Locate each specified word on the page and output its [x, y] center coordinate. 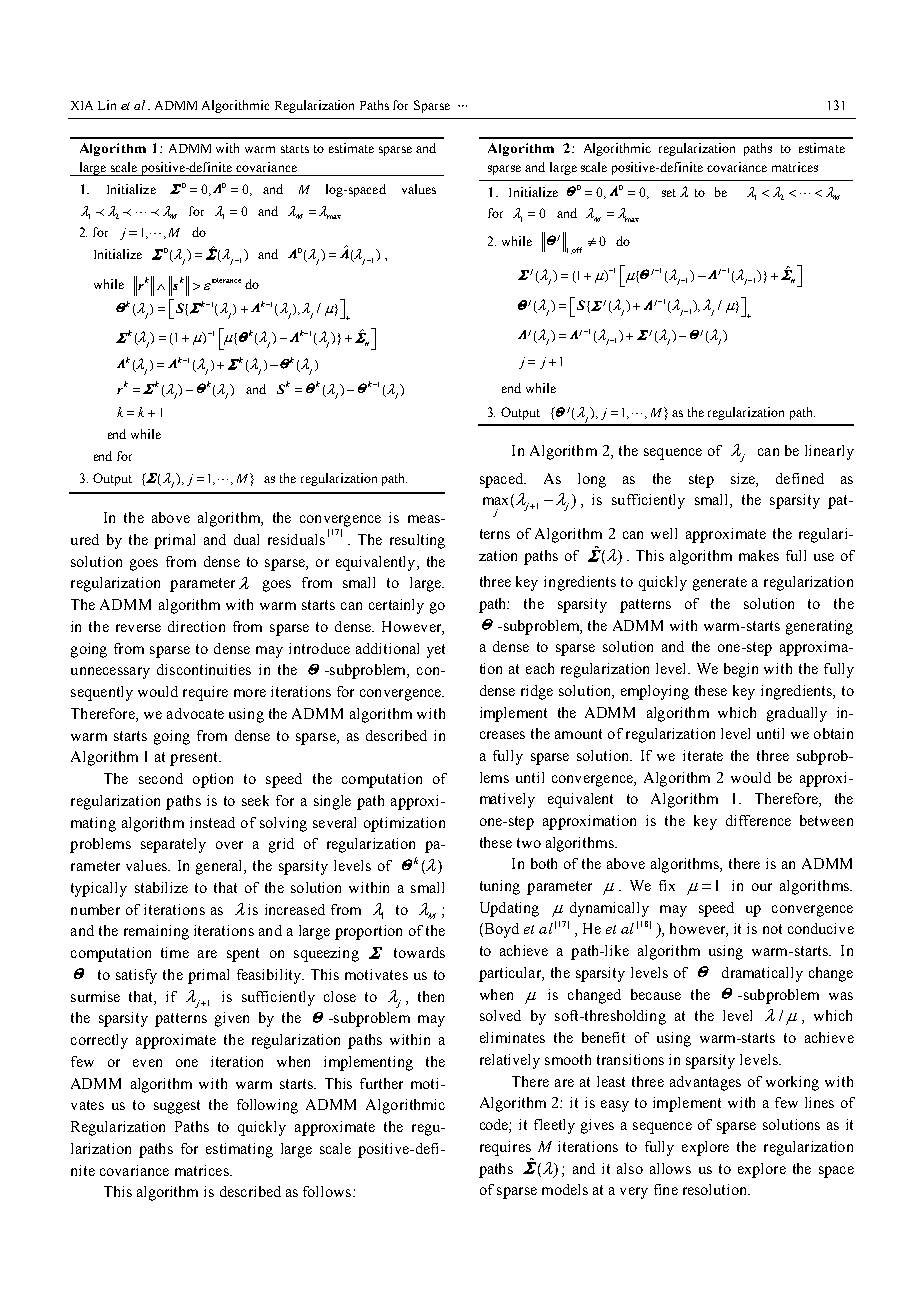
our [762, 887]
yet [436, 651]
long [592, 480]
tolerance [225, 281]
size [744, 480]
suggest [177, 1107]
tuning [500, 887]
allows [670, 1168]
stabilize [161, 887]
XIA [82, 105]
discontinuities [204, 669]
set [669, 193]
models [565, 1189]
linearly [829, 452]
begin [741, 670]
